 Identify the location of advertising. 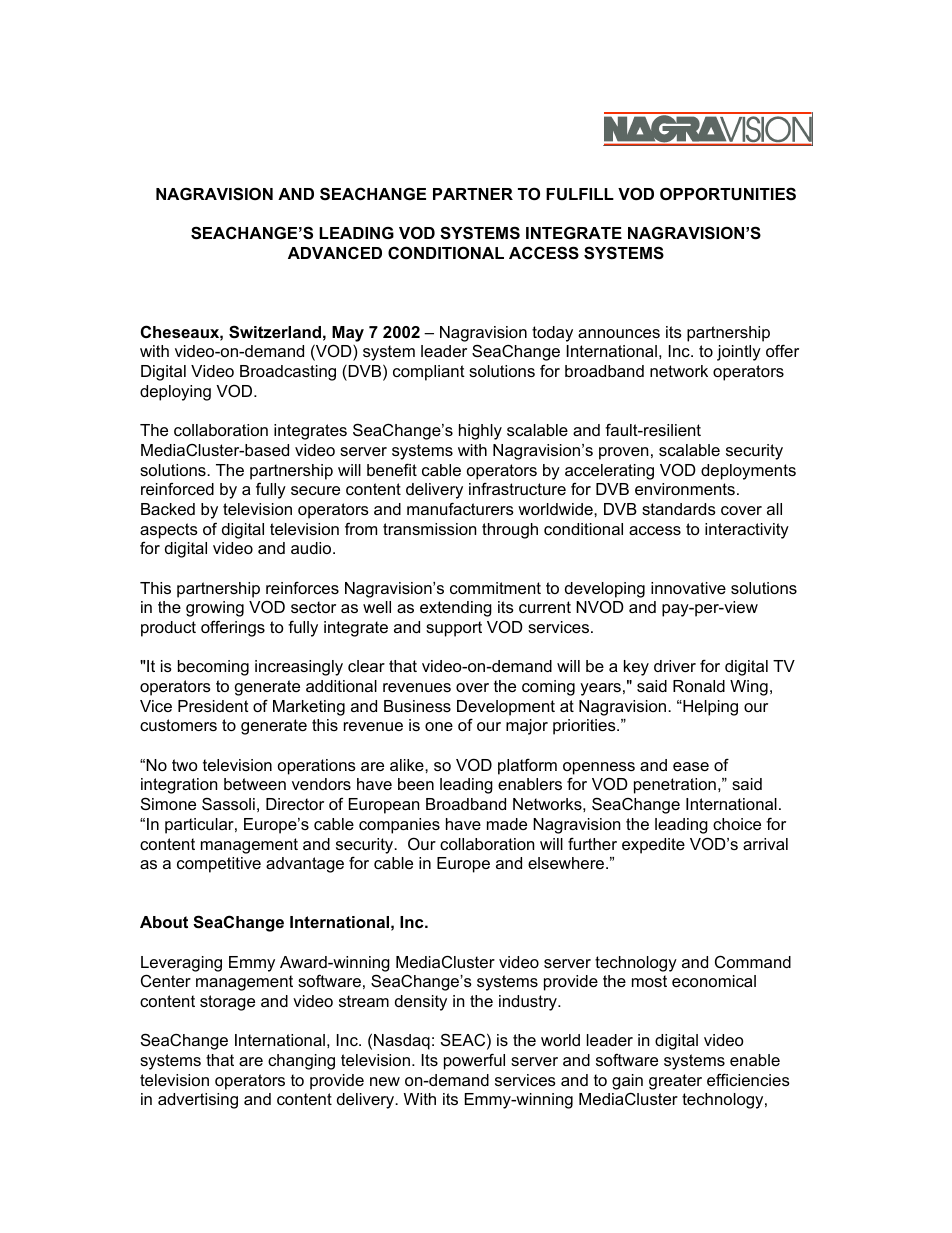
(198, 1101).
